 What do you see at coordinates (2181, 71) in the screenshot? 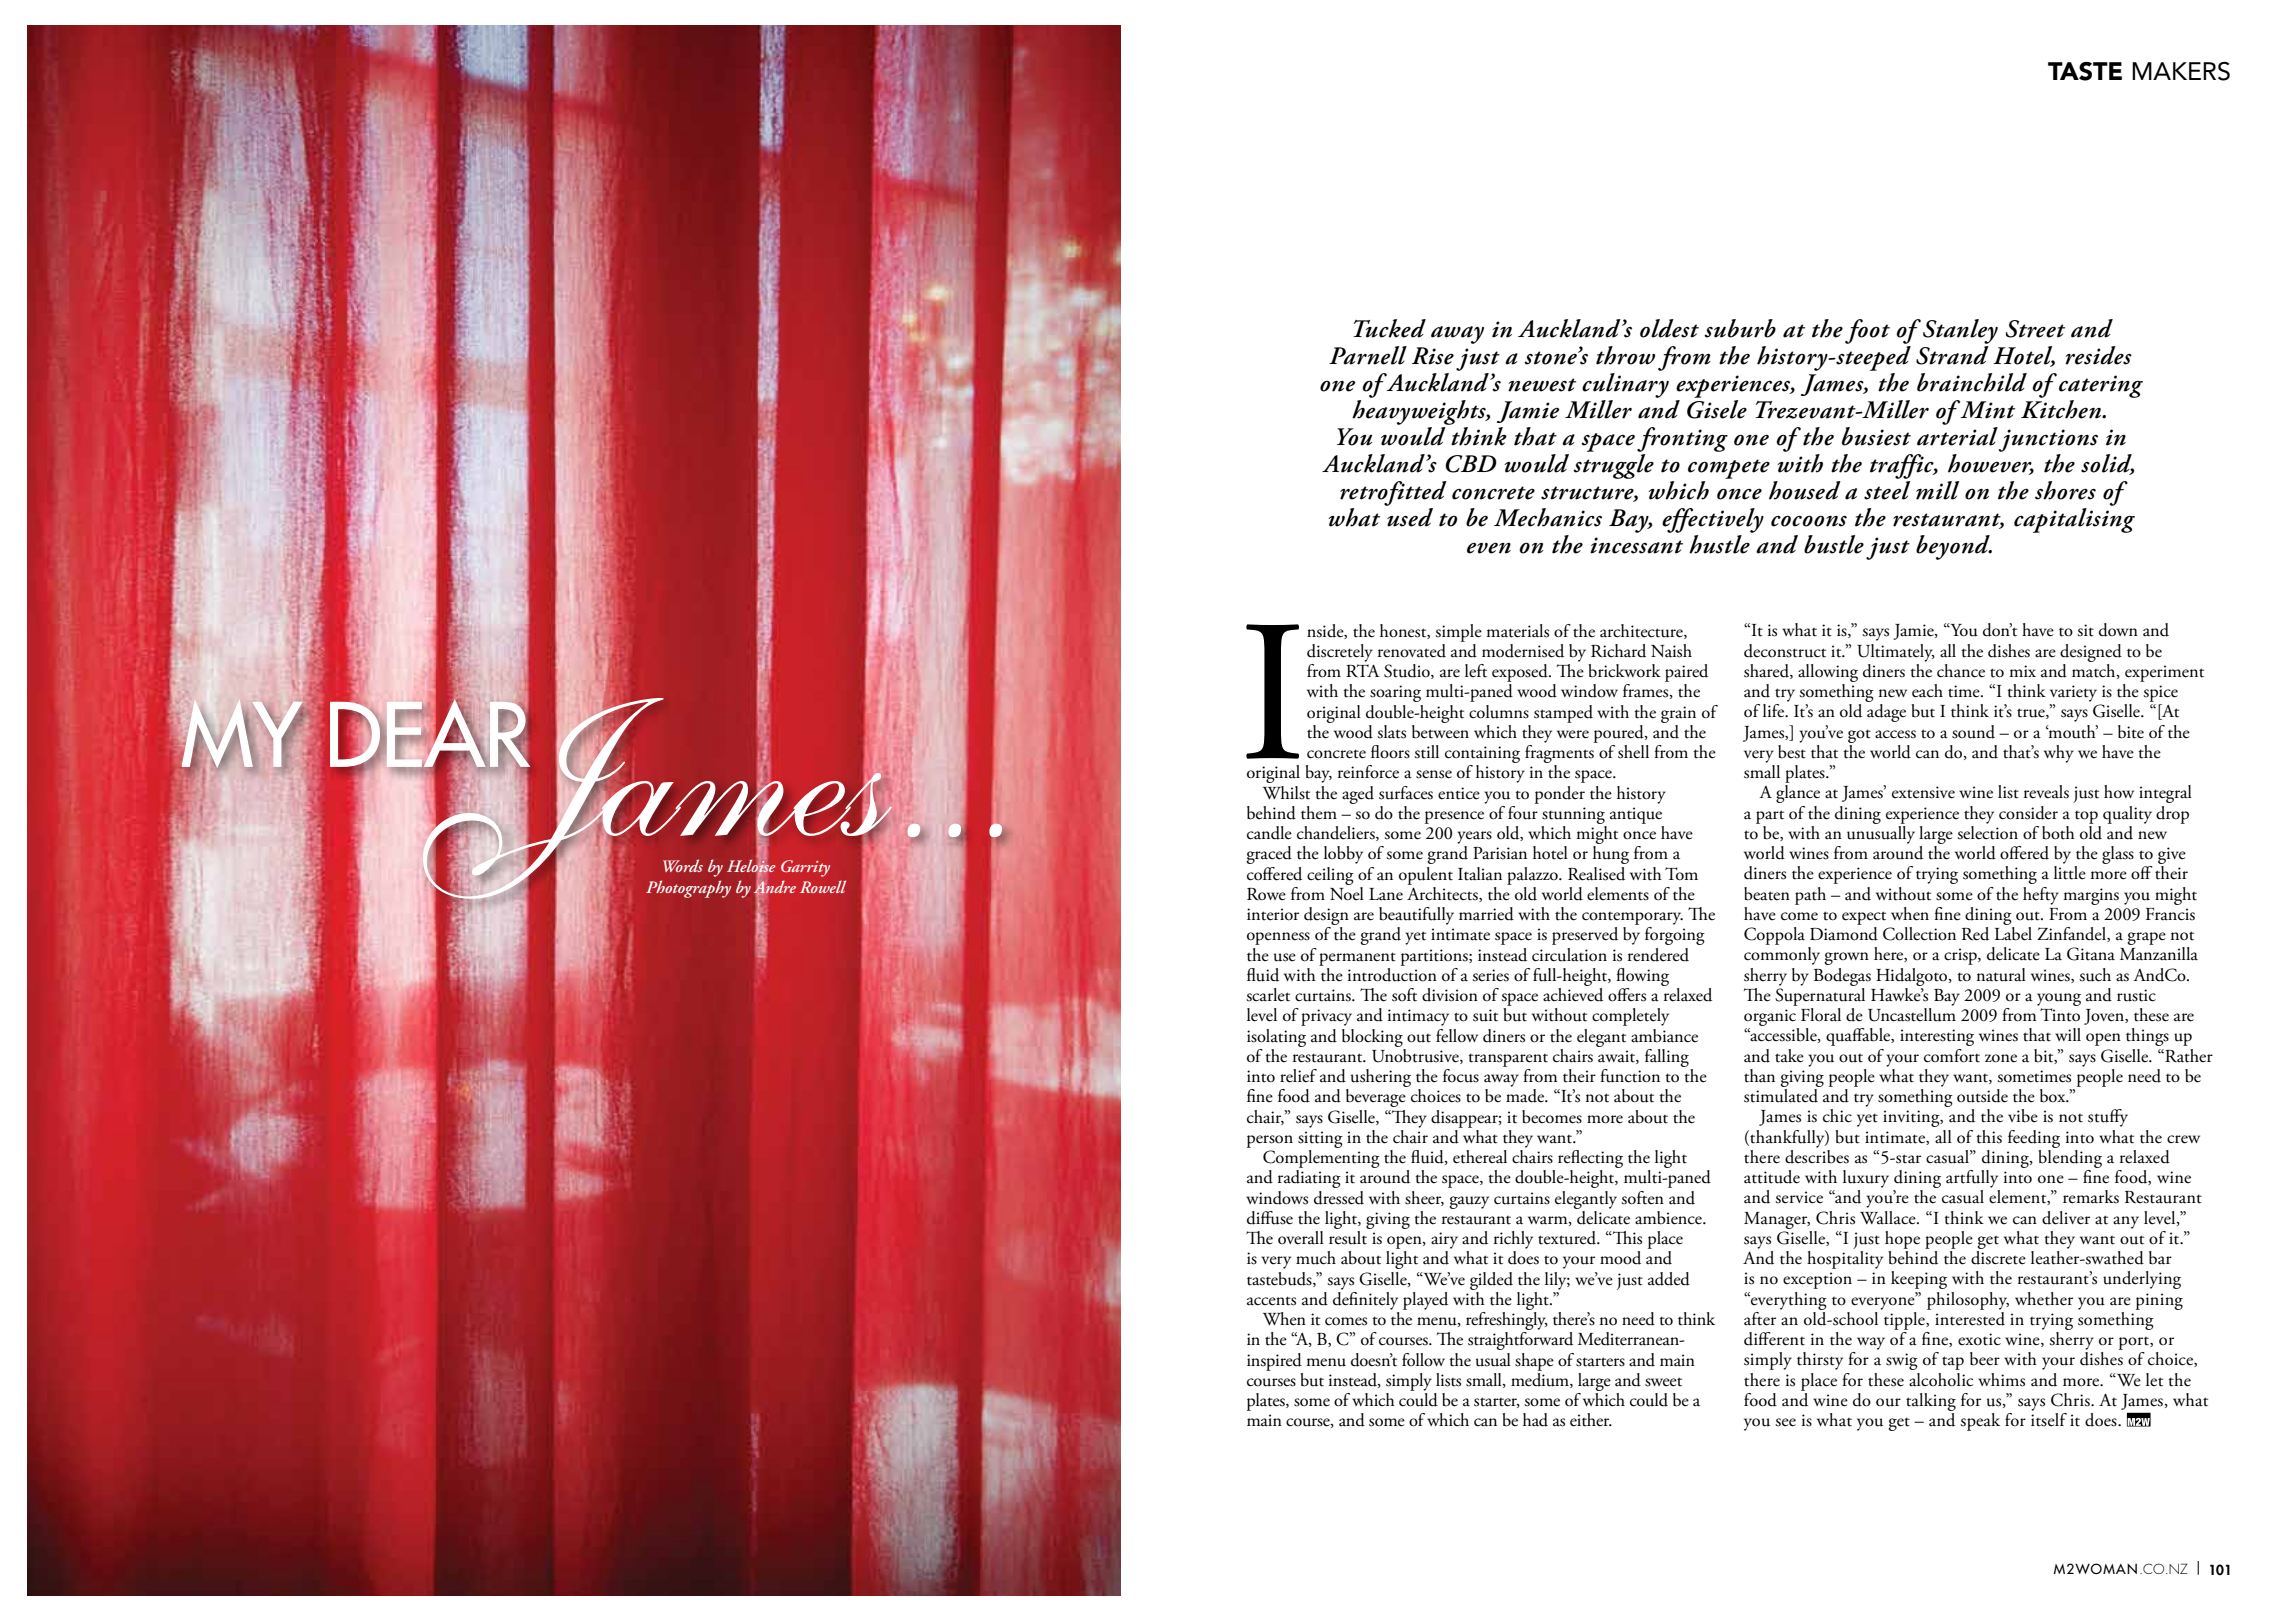
I see `MAKERS` at bounding box center [2181, 71].
